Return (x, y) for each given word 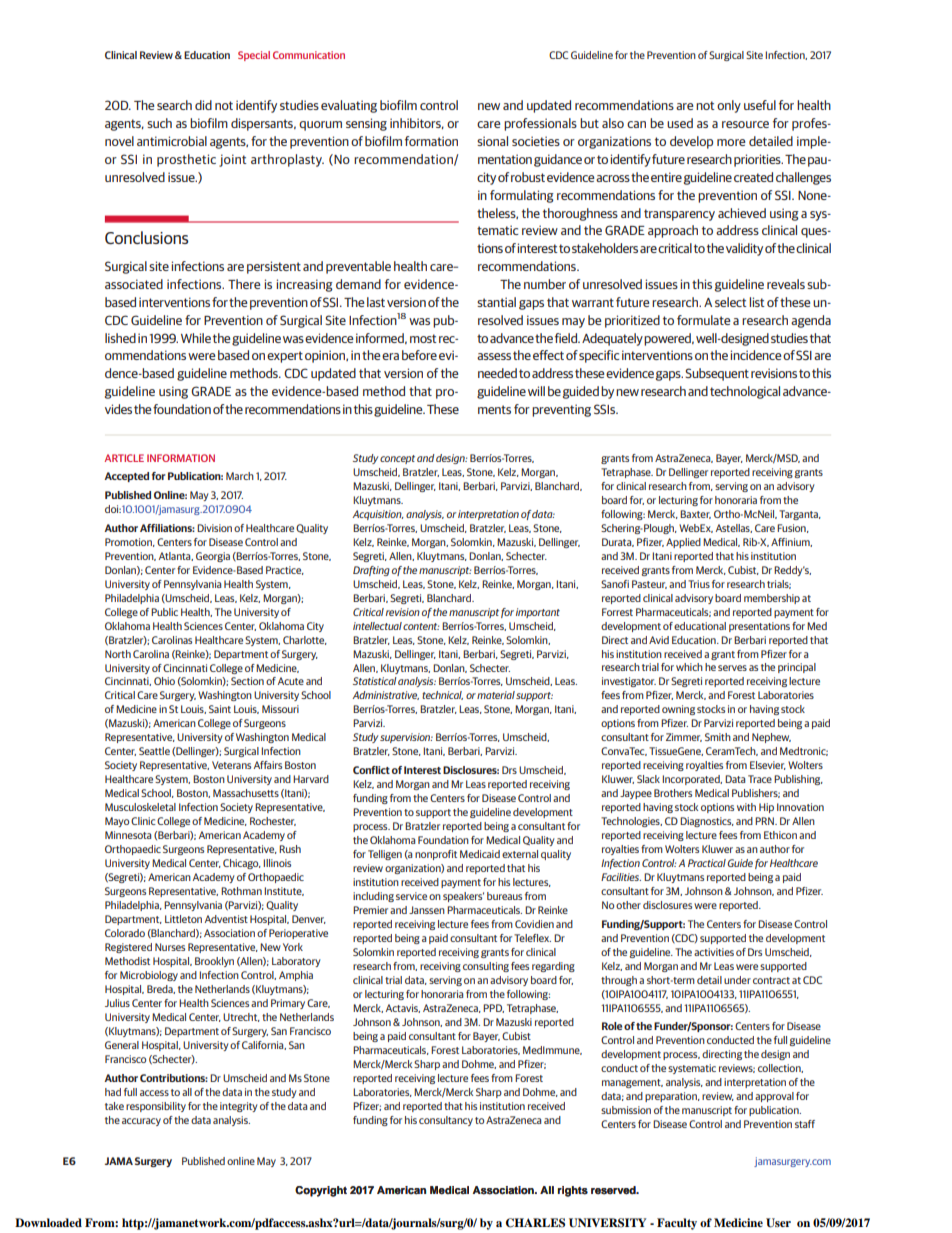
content (421, 626)
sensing (366, 124)
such (159, 123)
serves (732, 668)
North (118, 654)
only (729, 106)
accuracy (141, 1122)
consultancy (446, 1121)
